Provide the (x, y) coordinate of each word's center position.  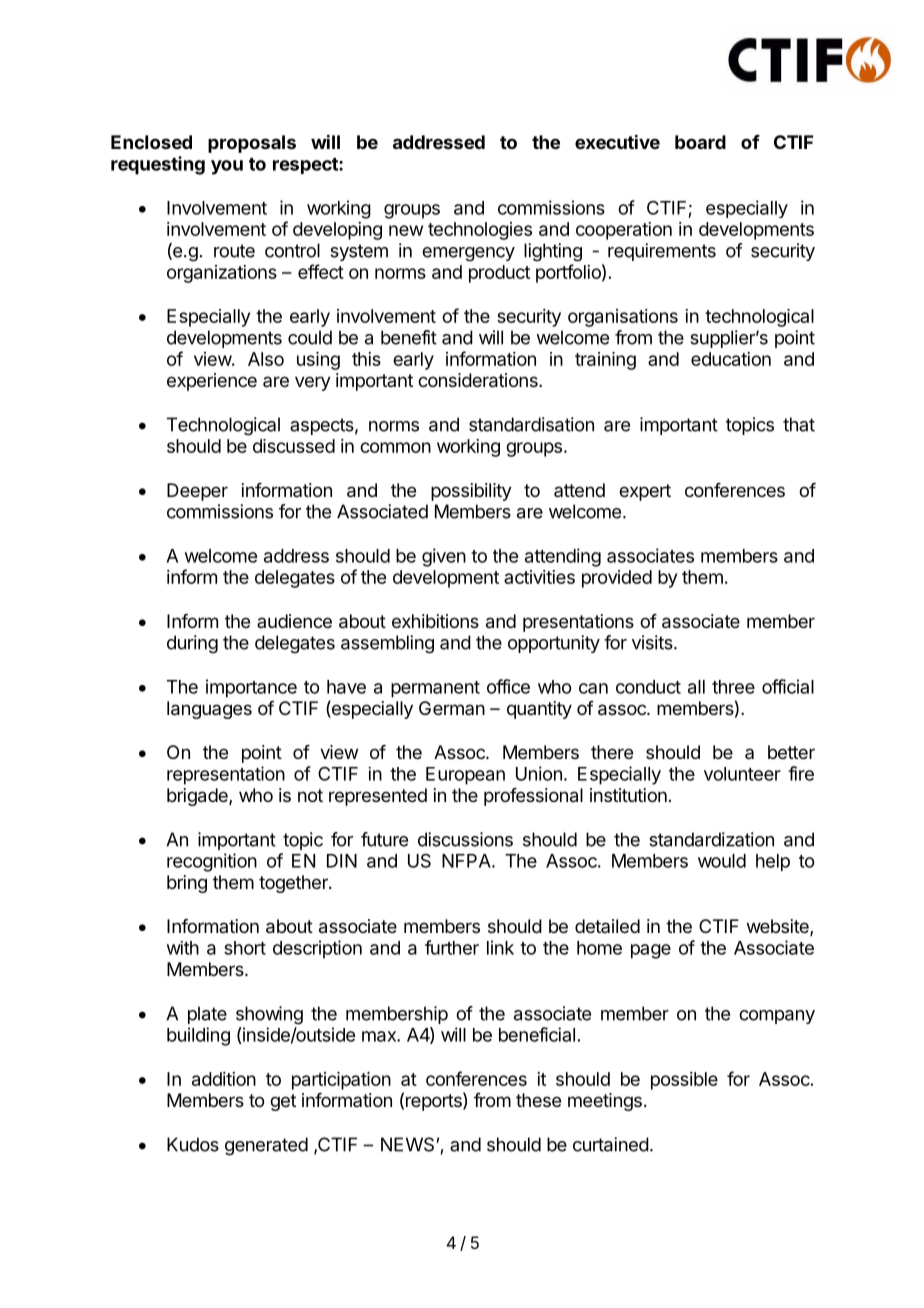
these (538, 1100)
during (192, 644)
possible (684, 1081)
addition (224, 1079)
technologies (480, 231)
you (227, 167)
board (700, 142)
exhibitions (435, 621)
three (733, 687)
